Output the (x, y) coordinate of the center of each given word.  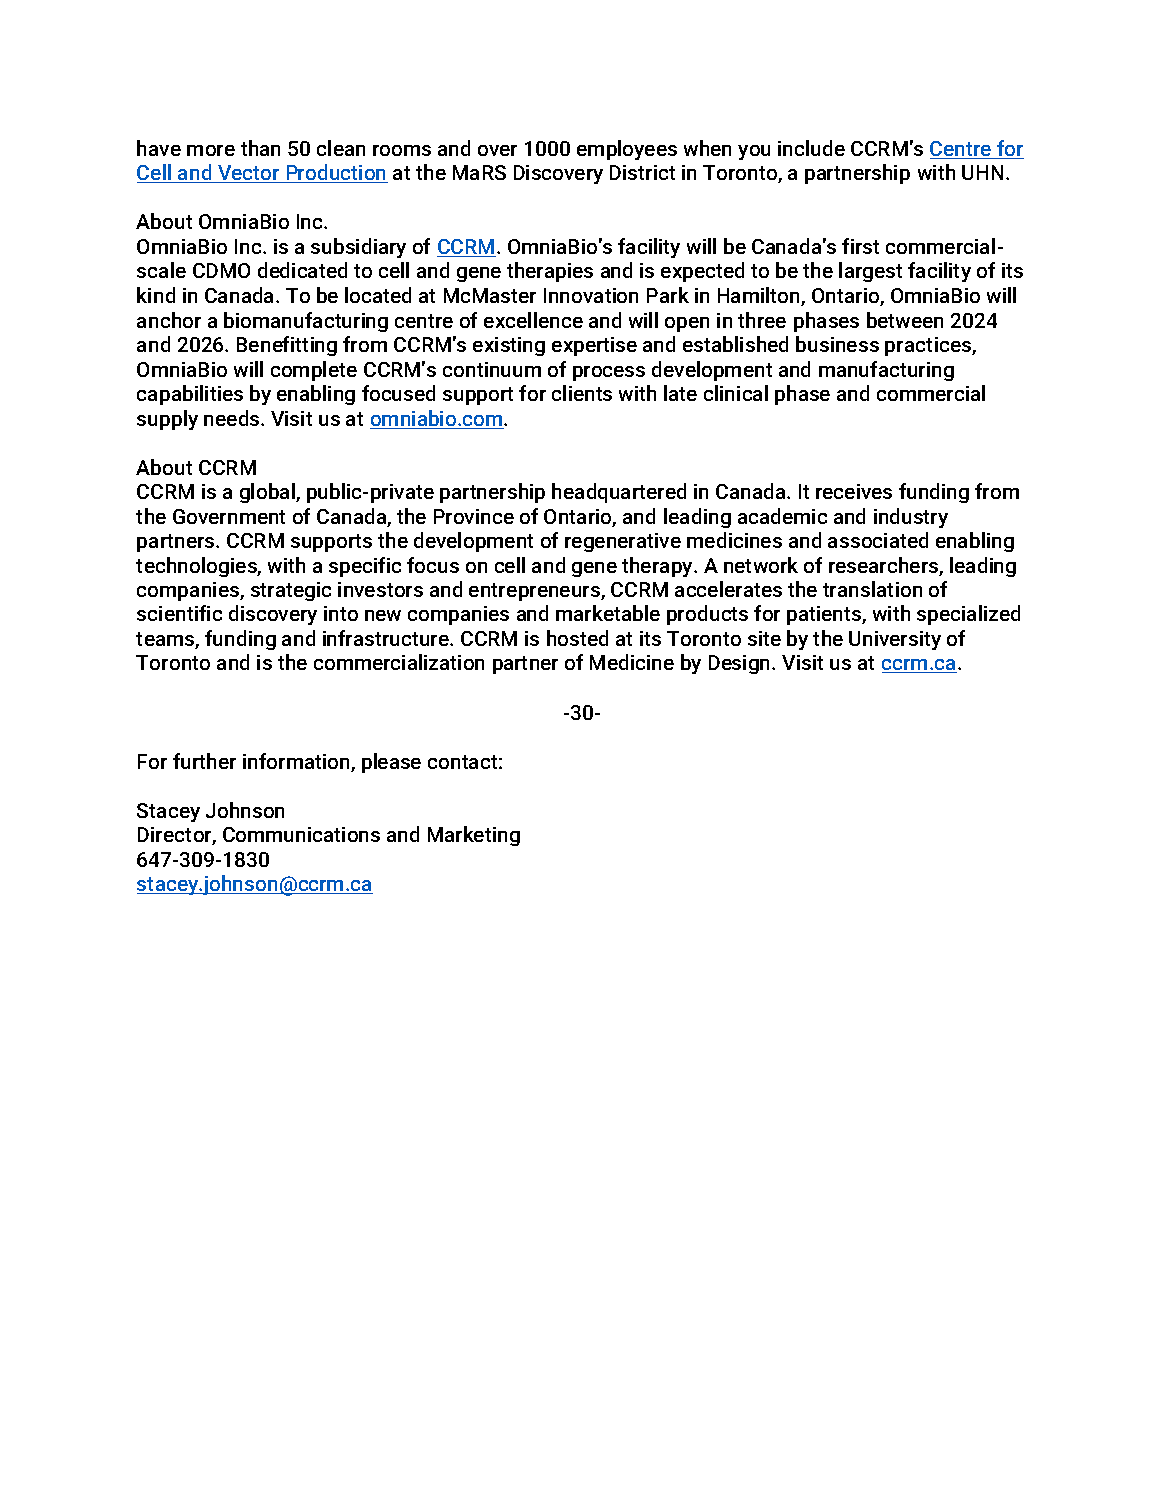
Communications (301, 834)
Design (741, 664)
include (811, 148)
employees (627, 150)
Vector (249, 174)
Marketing (474, 836)
